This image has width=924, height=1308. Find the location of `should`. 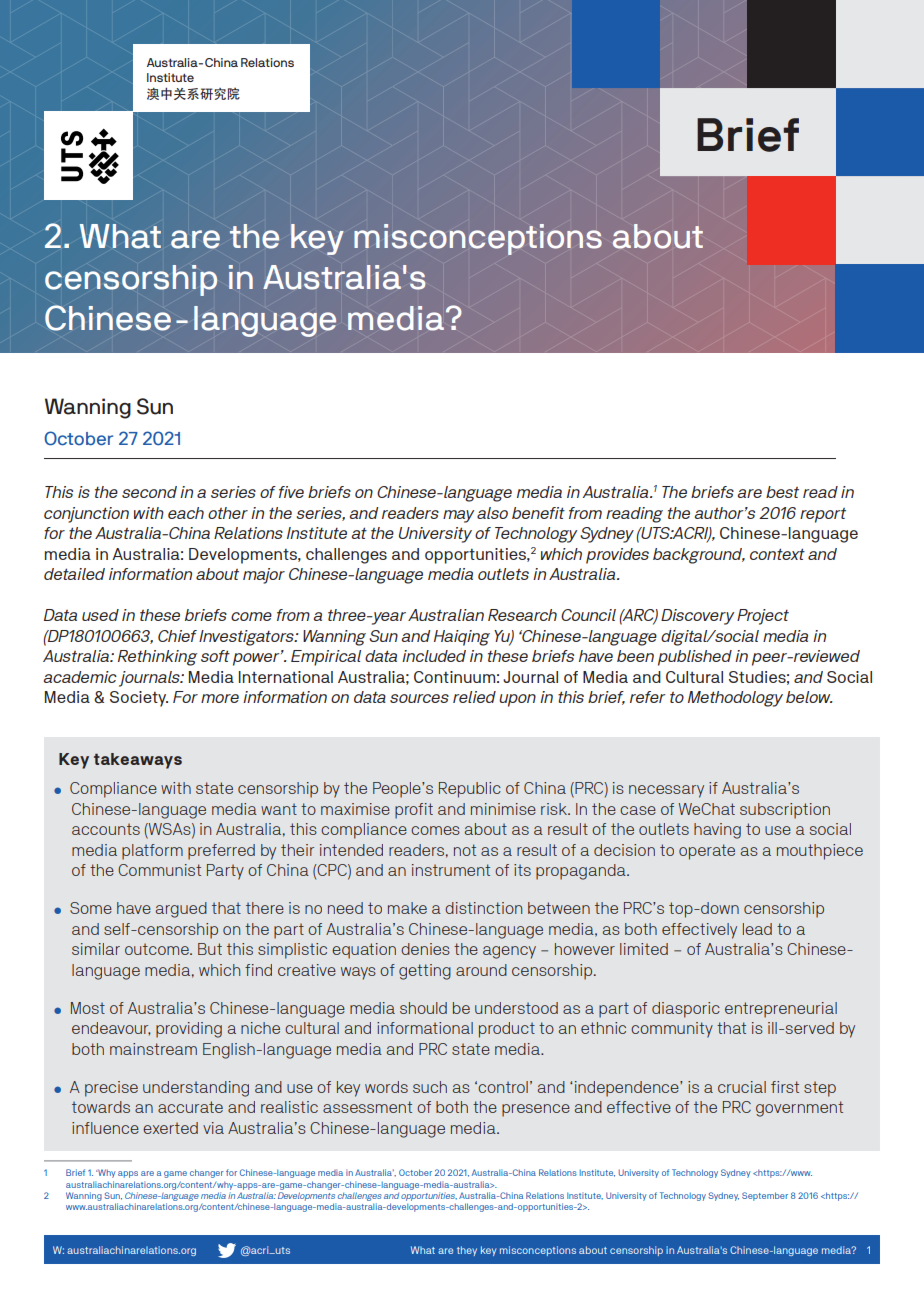

should is located at coordinates (423, 1008).
